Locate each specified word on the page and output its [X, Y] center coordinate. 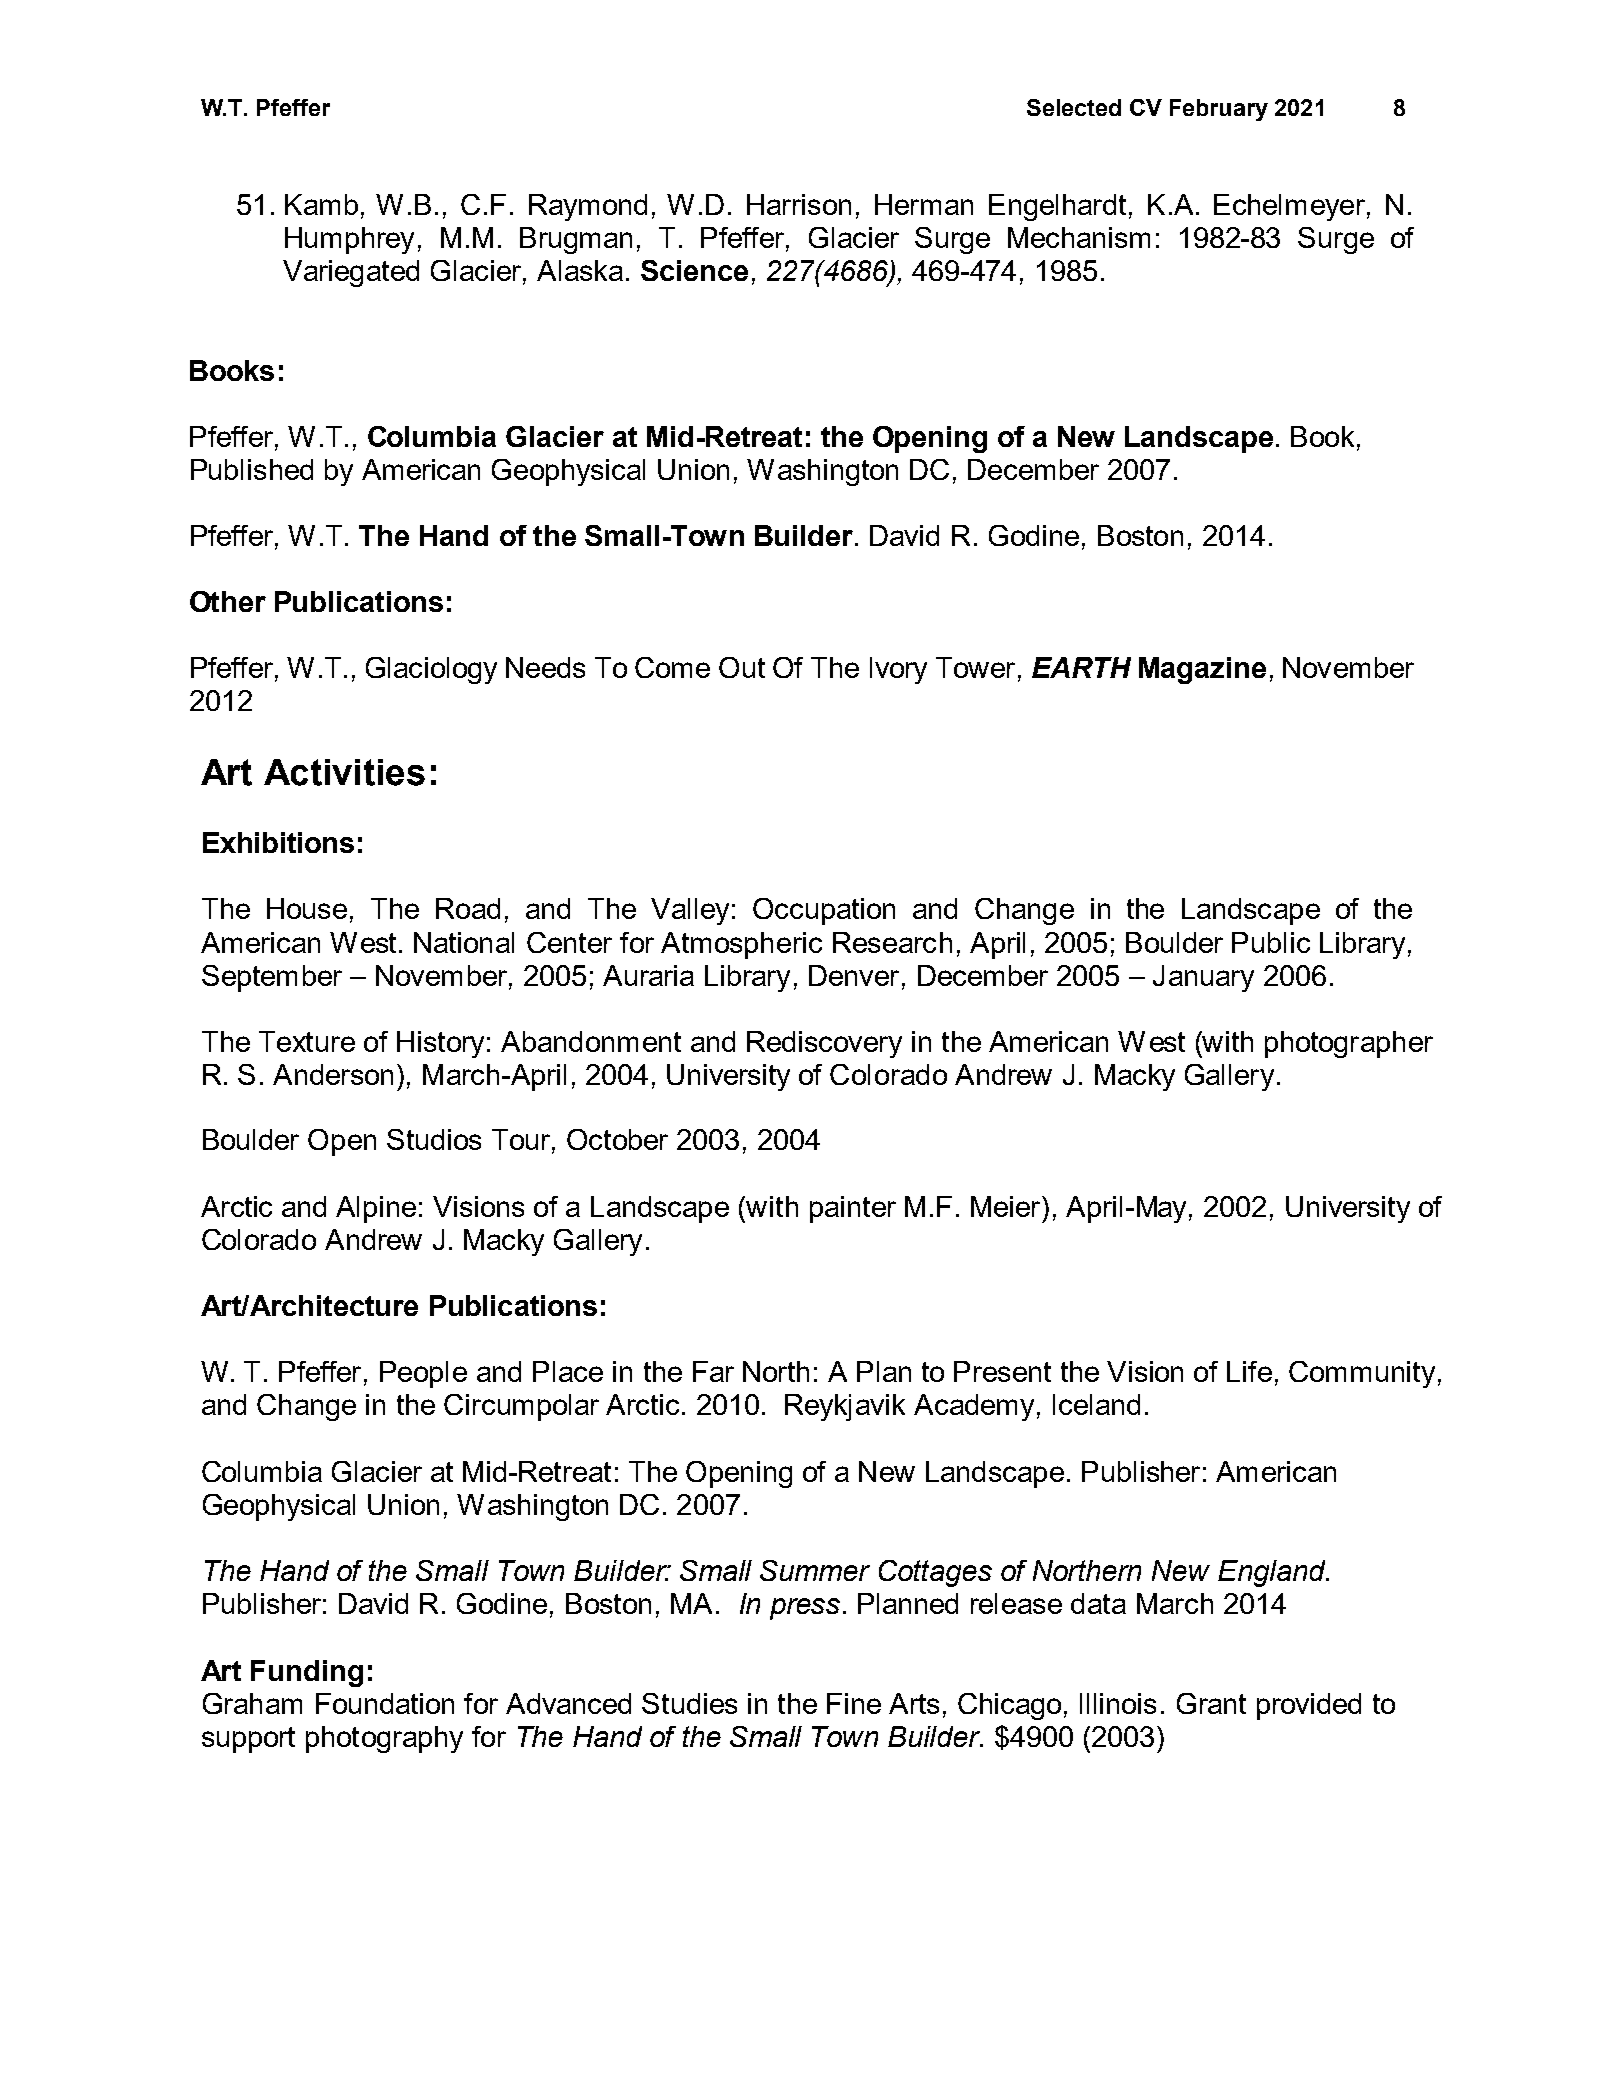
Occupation [824, 911]
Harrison [799, 204]
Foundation [385, 1703]
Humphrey [349, 240]
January [1203, 978]
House [307, 908]
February [1219, 110]
